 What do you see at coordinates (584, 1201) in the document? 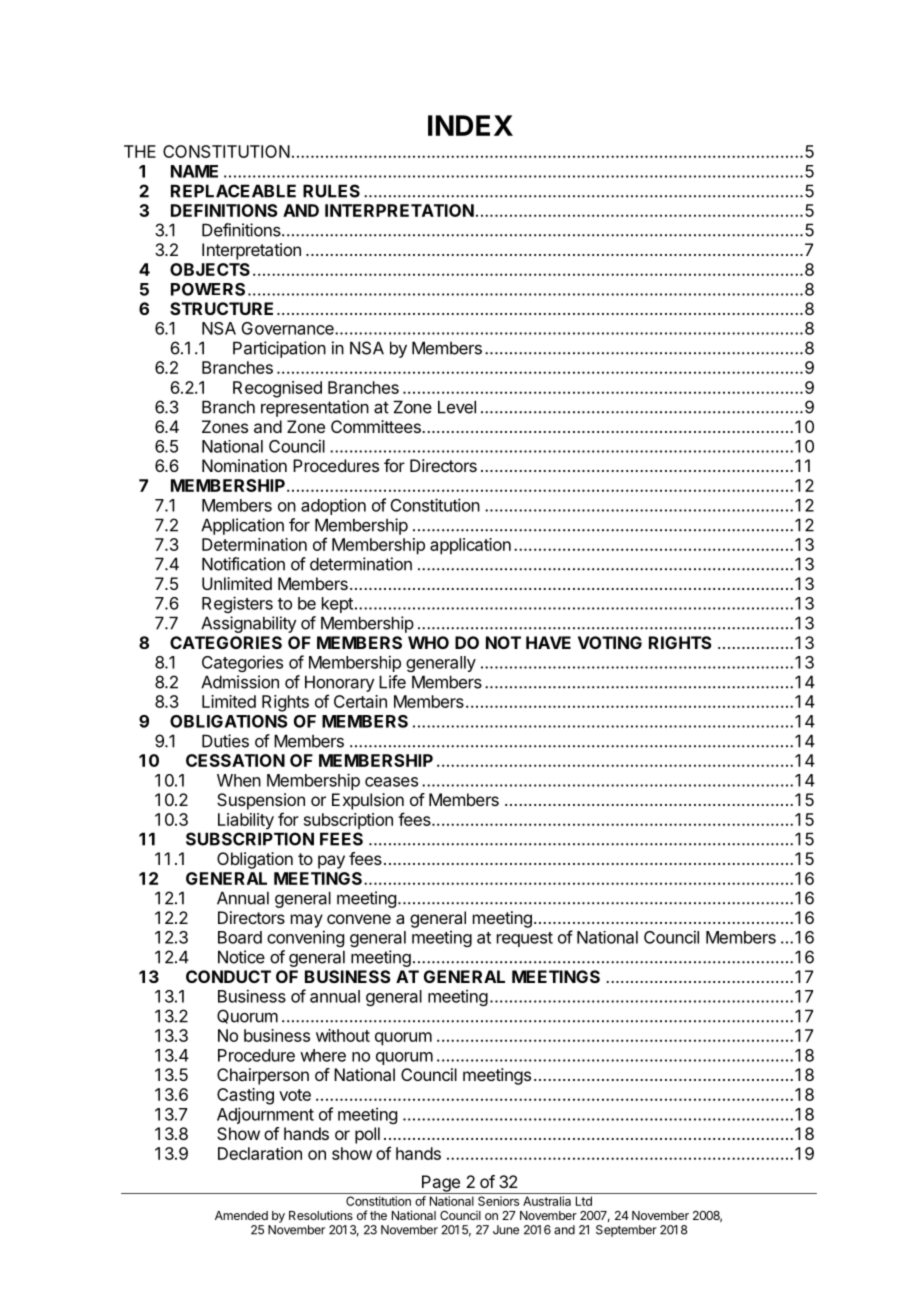
I see `Ltd` at bounding box center [584, 1201].
